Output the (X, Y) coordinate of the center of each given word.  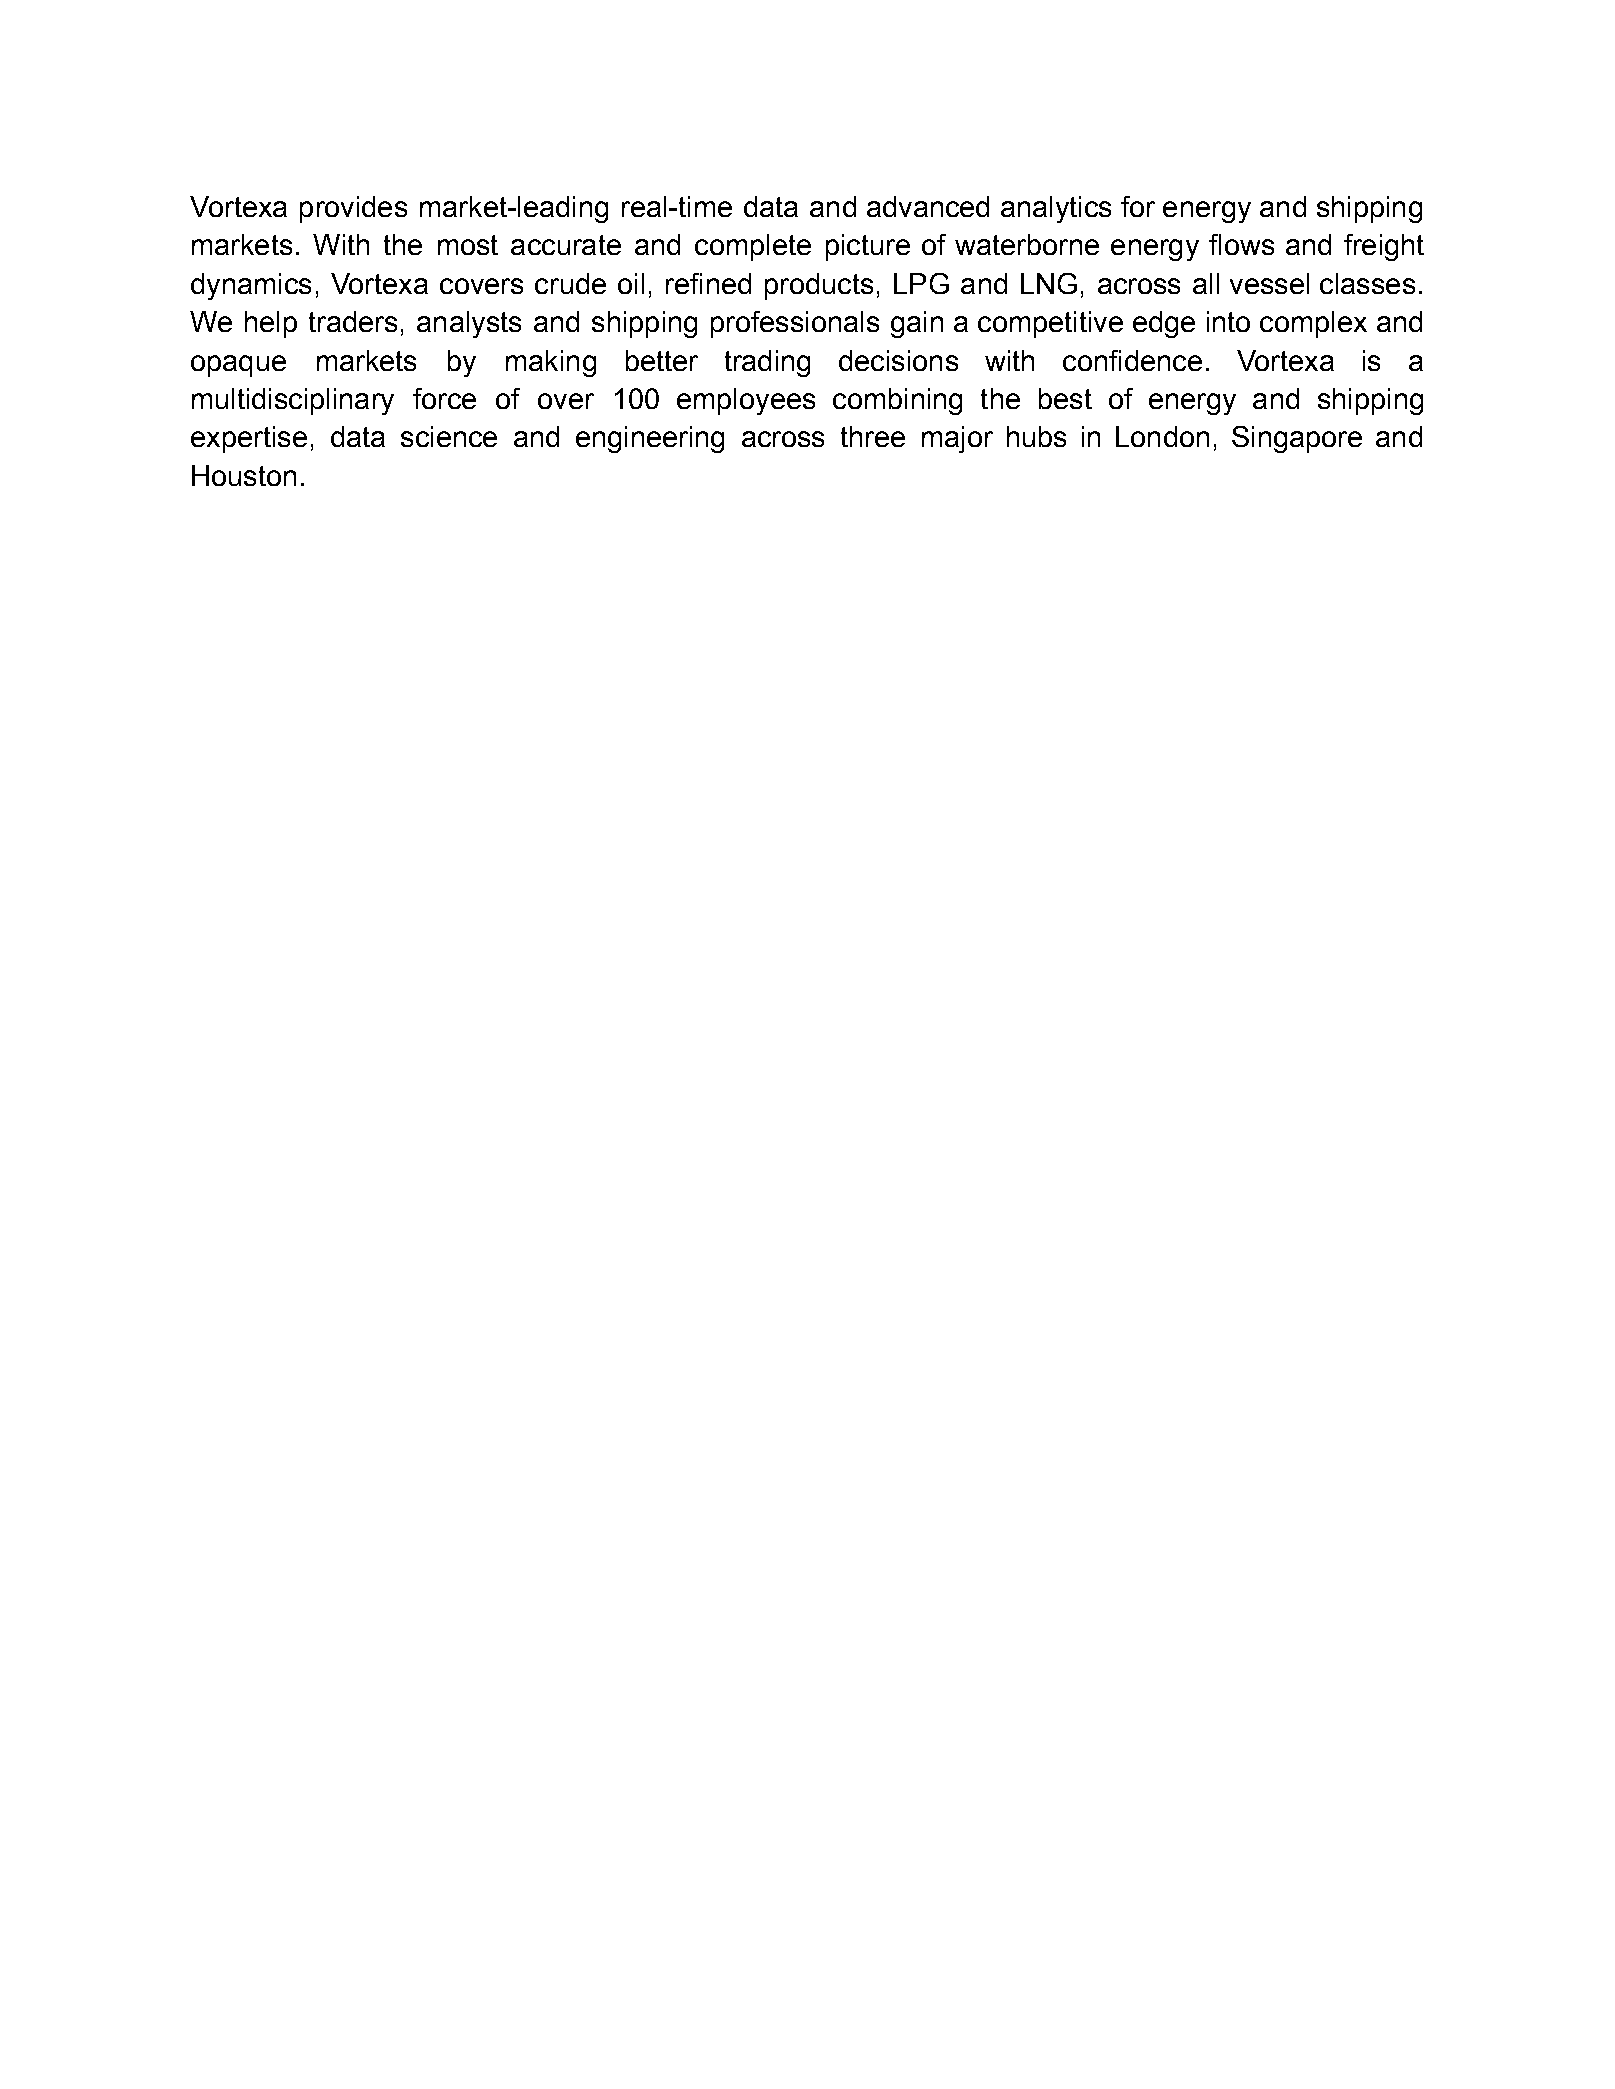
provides (353, 209)
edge (1164, 324)
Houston (244, 475)
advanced (928, 206)
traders (353, 321)
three (873, 436)
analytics (1056, 209)
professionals (795, 324)
